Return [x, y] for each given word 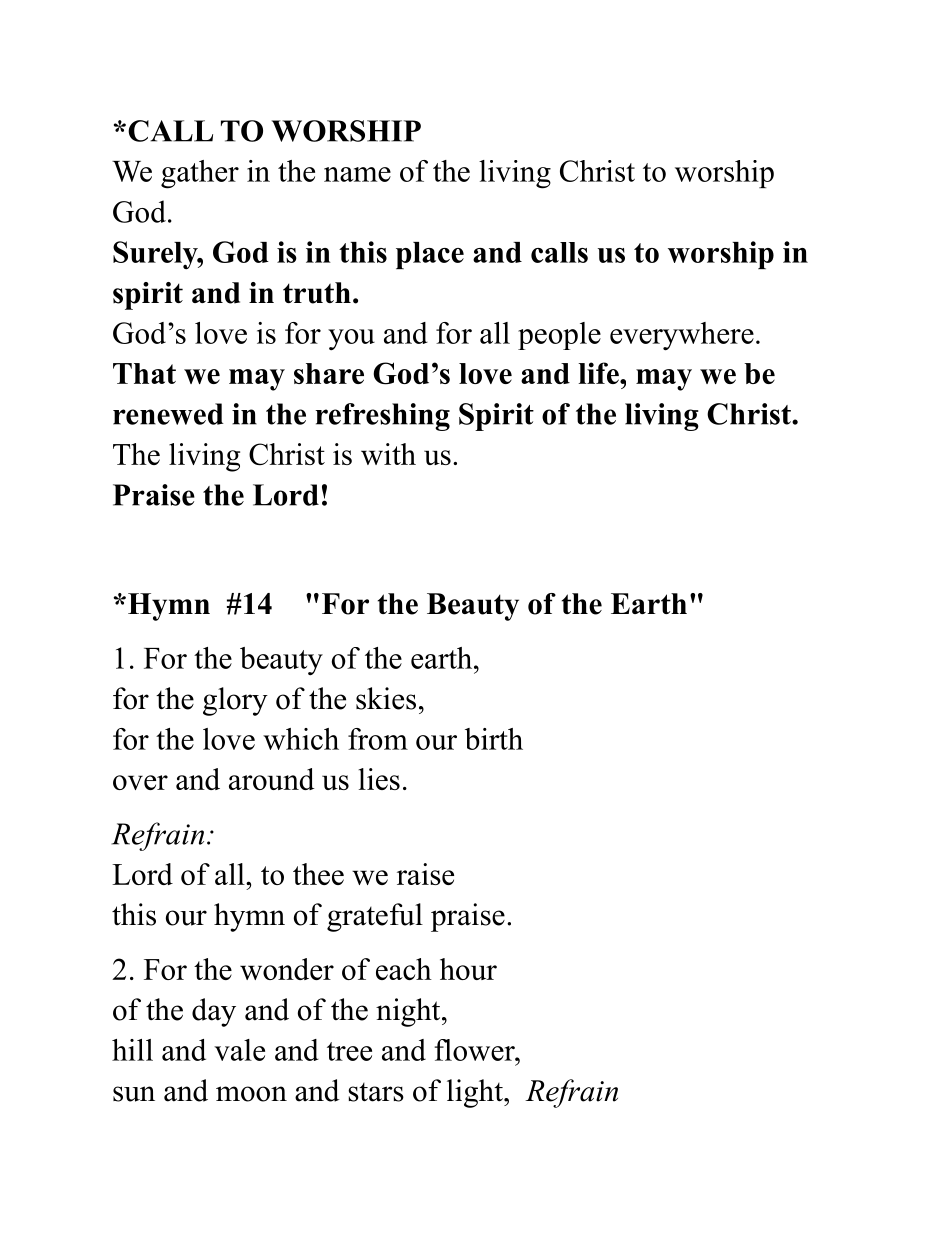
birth [494, 739]
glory [235, 701]
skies [386, 698]
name [357, 174]
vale [239, 1050]
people [559, 336]
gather [200, 174]
